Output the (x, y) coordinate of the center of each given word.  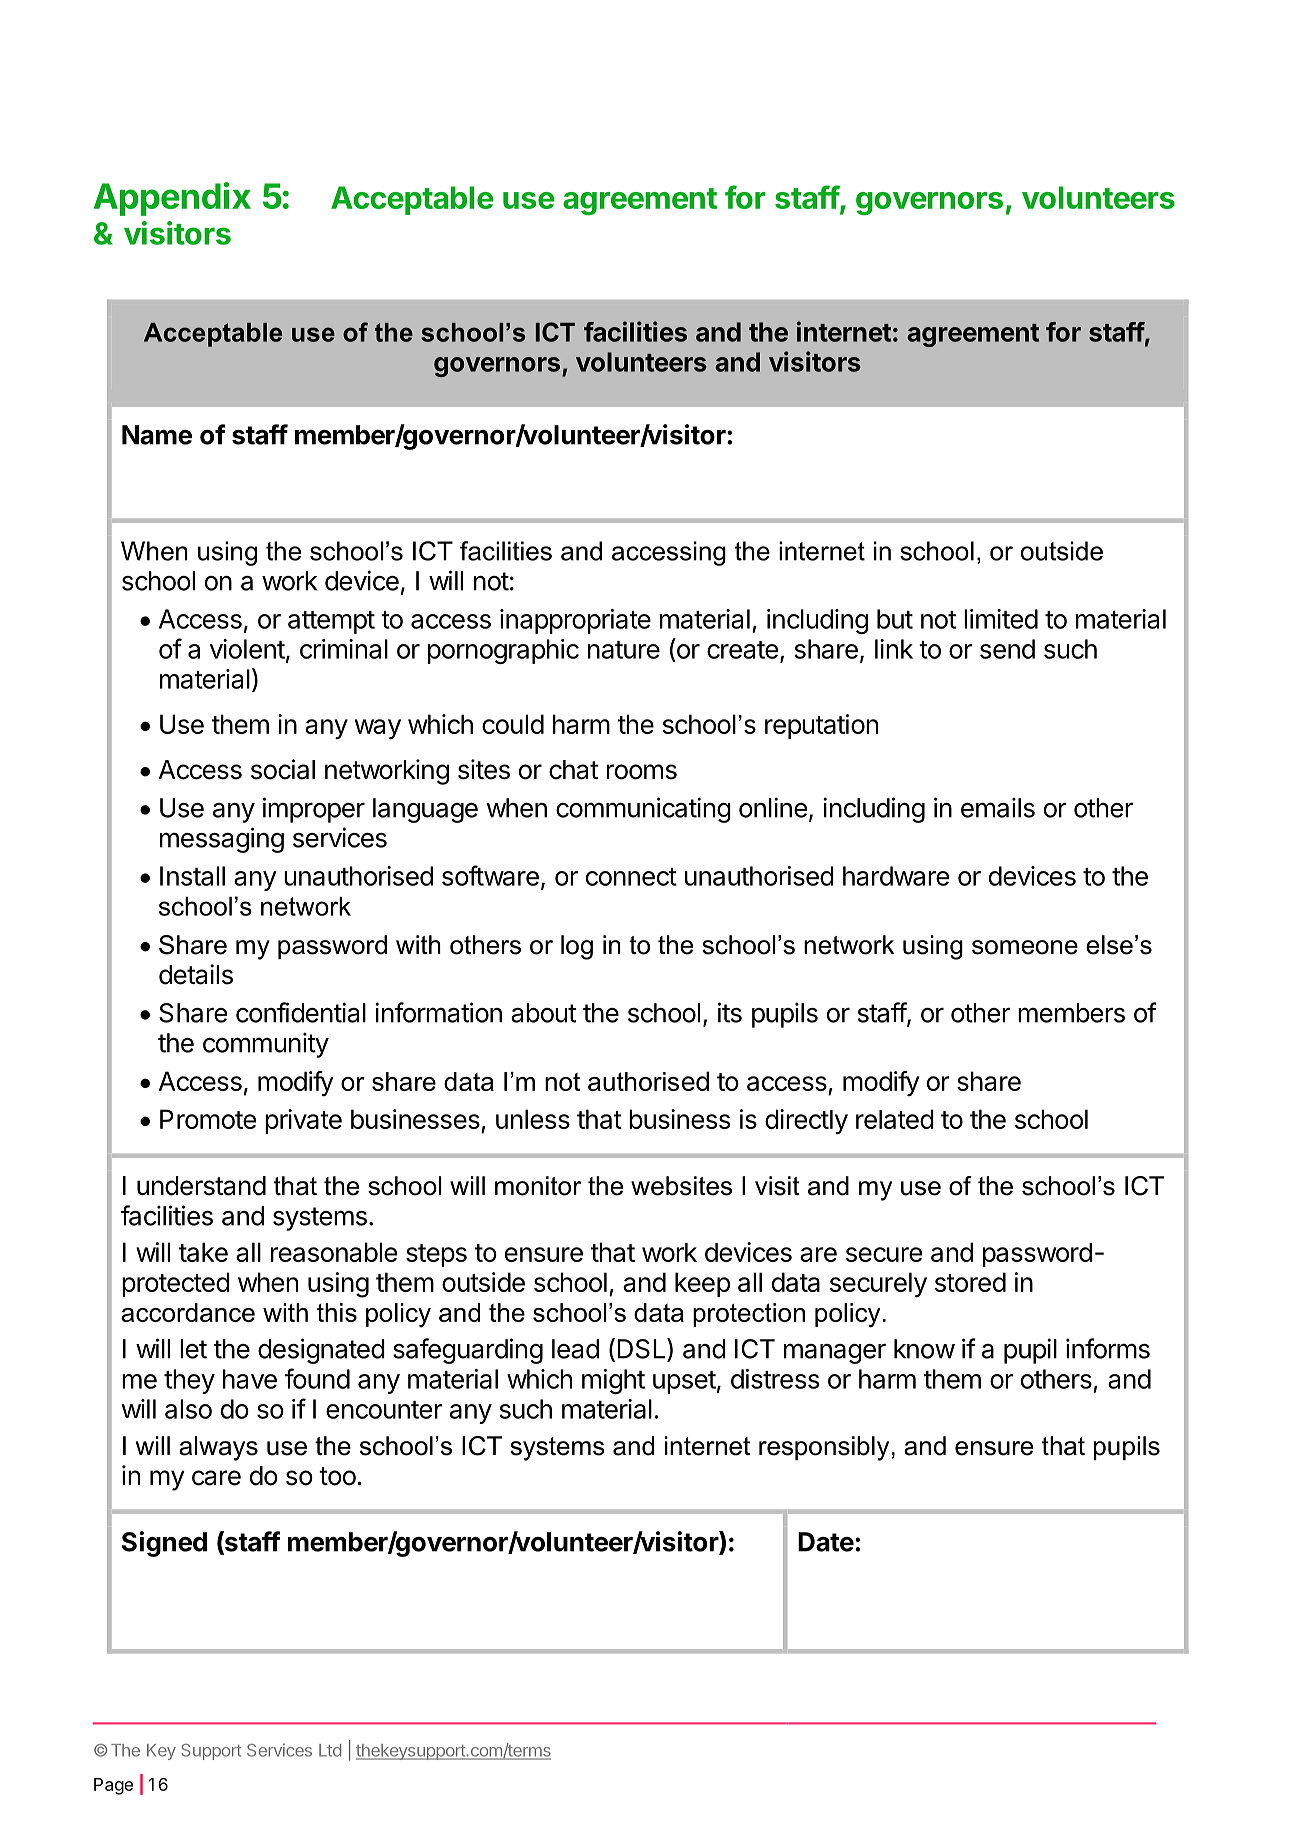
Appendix (172, 199)
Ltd (330, 1750)
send (1007, 649)
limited (1001, 619)
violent (247, 649)
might (613, 1381)
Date (826, 1542)
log (577, 947)
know (924, 1349)
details (196, 974)
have (250, 1379)
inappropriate (575, 621)
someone (1025, 947)
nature (624, 650)
